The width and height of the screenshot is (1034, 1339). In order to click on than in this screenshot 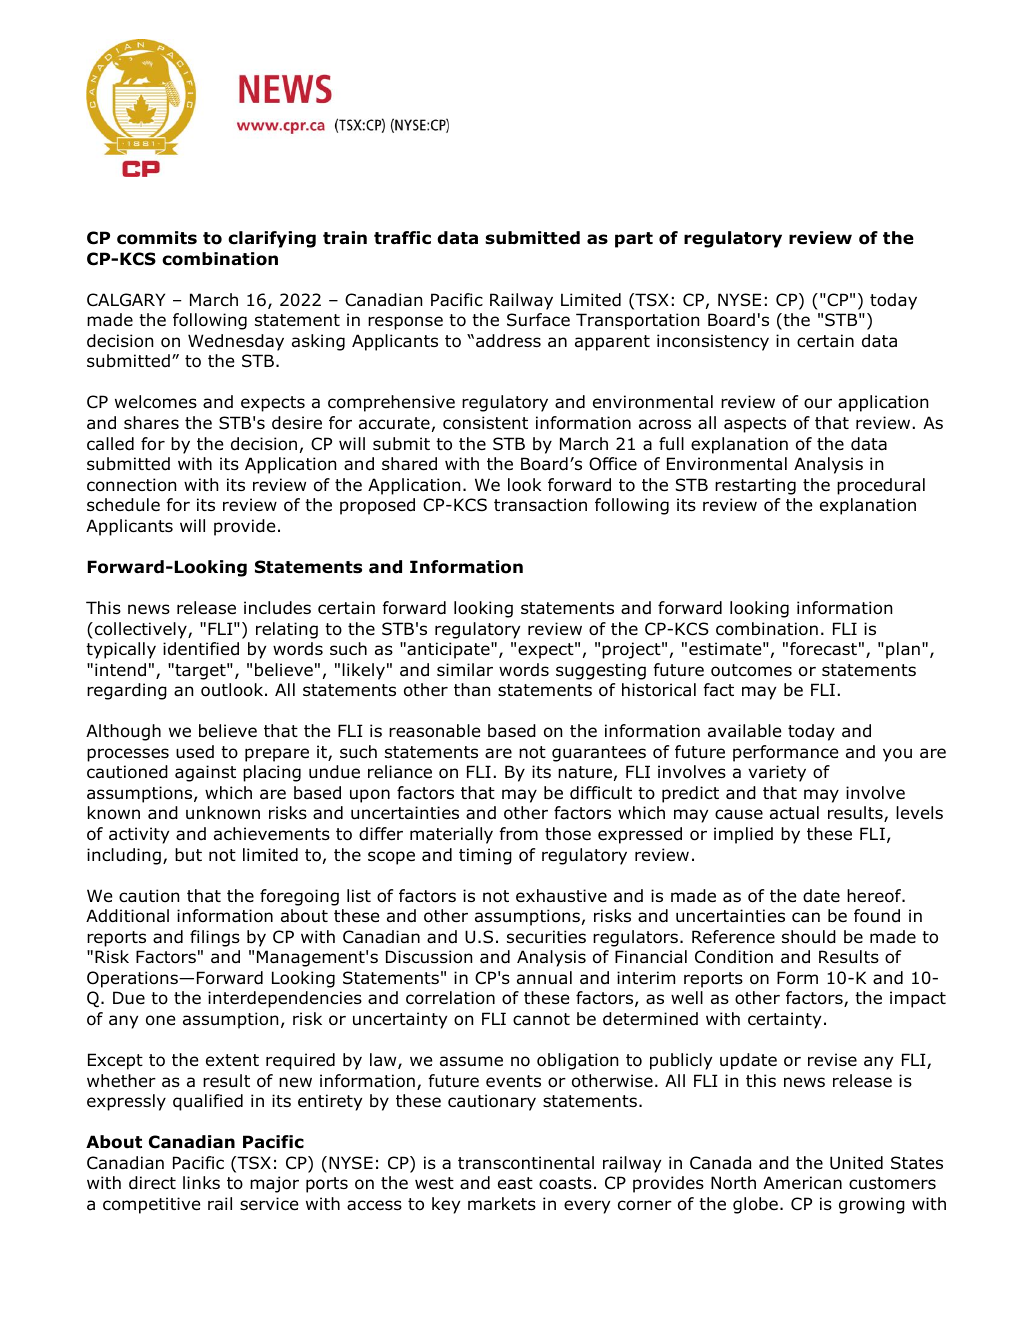, I will do `click(472, 689)`.
